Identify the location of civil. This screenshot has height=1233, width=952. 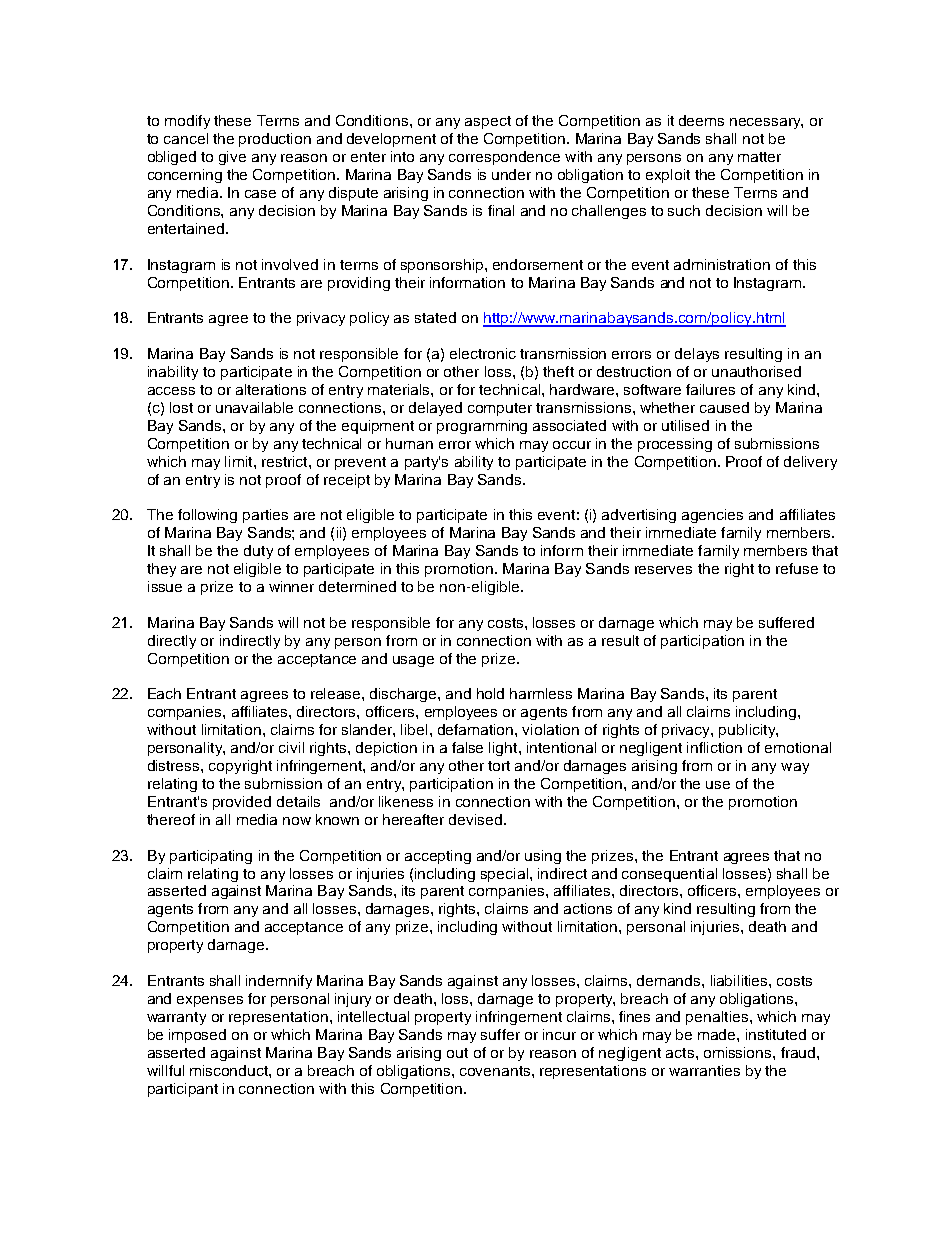
(291, 747).
